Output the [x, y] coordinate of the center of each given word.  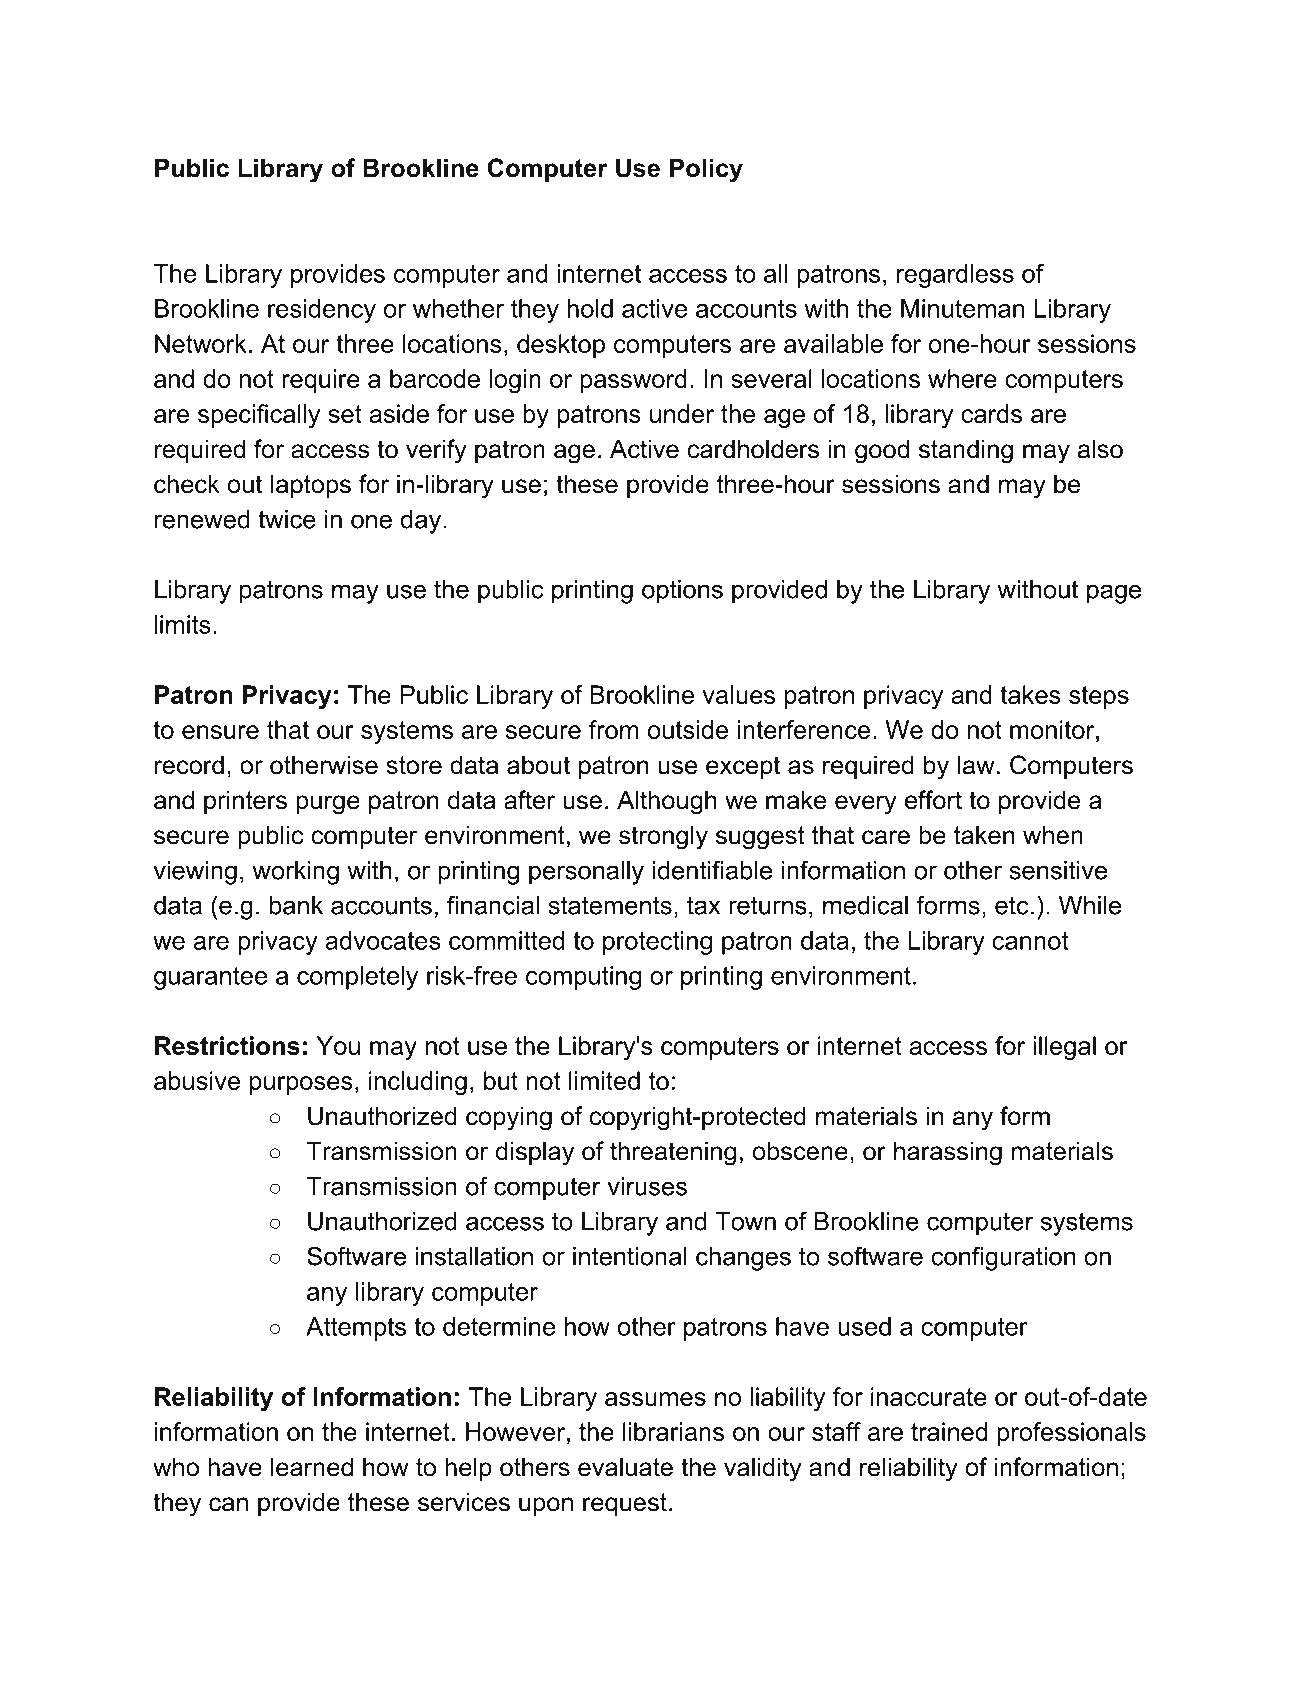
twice [287, 519]
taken [984, 835]
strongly [663, 837]
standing [966, 451]
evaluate [625, 1467]
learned [312, 1467]
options [682, 592]
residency [322, 311]
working [295, 873]
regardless [955, 276]
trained [949, 1431]
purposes [301, 1085]
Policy [706, 170]
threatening [673, 1153]
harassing [948, 1153]
